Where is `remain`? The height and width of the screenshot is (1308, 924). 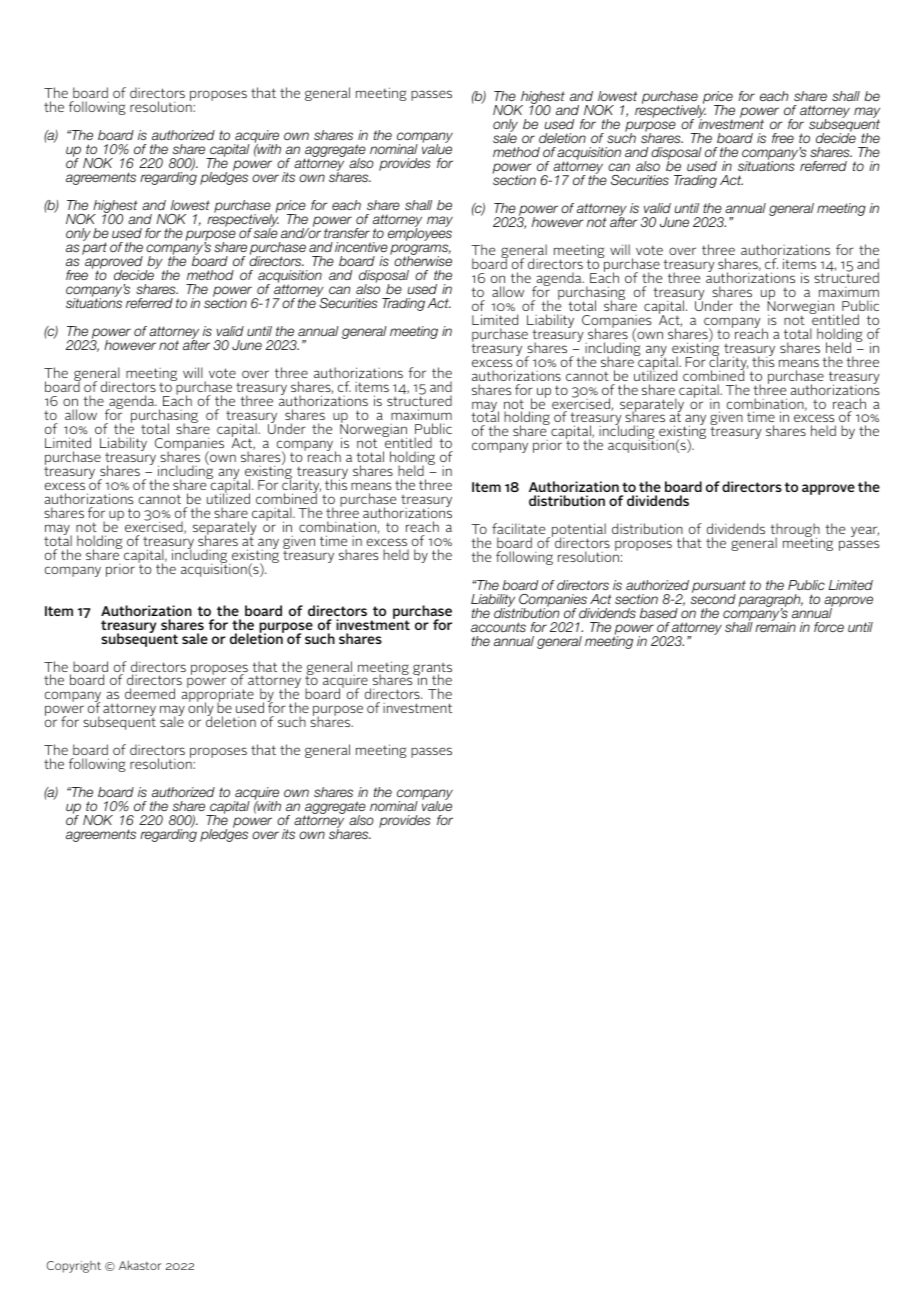 remain is located at coordinates (775, 626).
